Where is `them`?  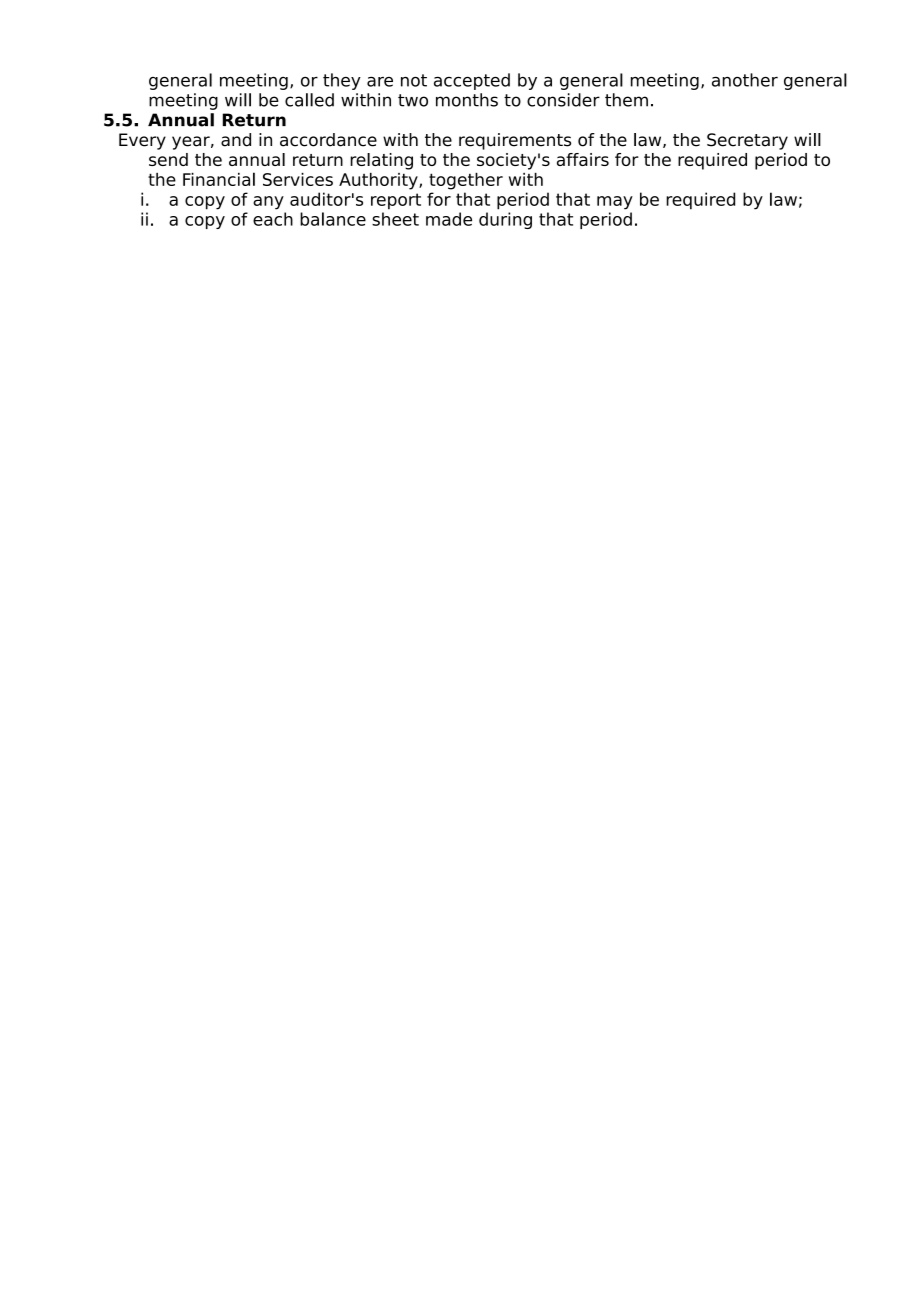
them is located at coordinates (626, 100).
